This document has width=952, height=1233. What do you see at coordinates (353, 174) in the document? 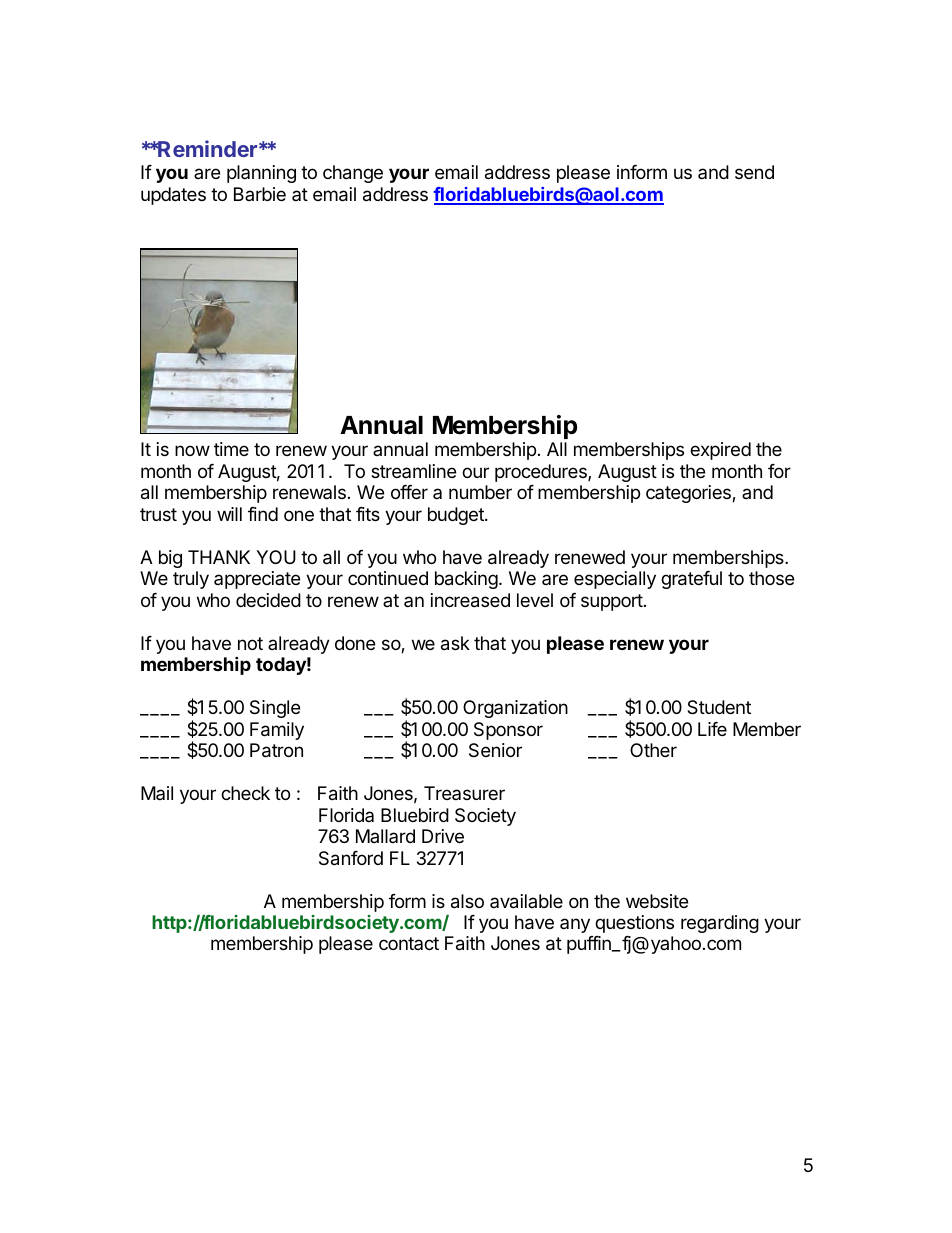
I see `change` at bounding box center [353, 174].
